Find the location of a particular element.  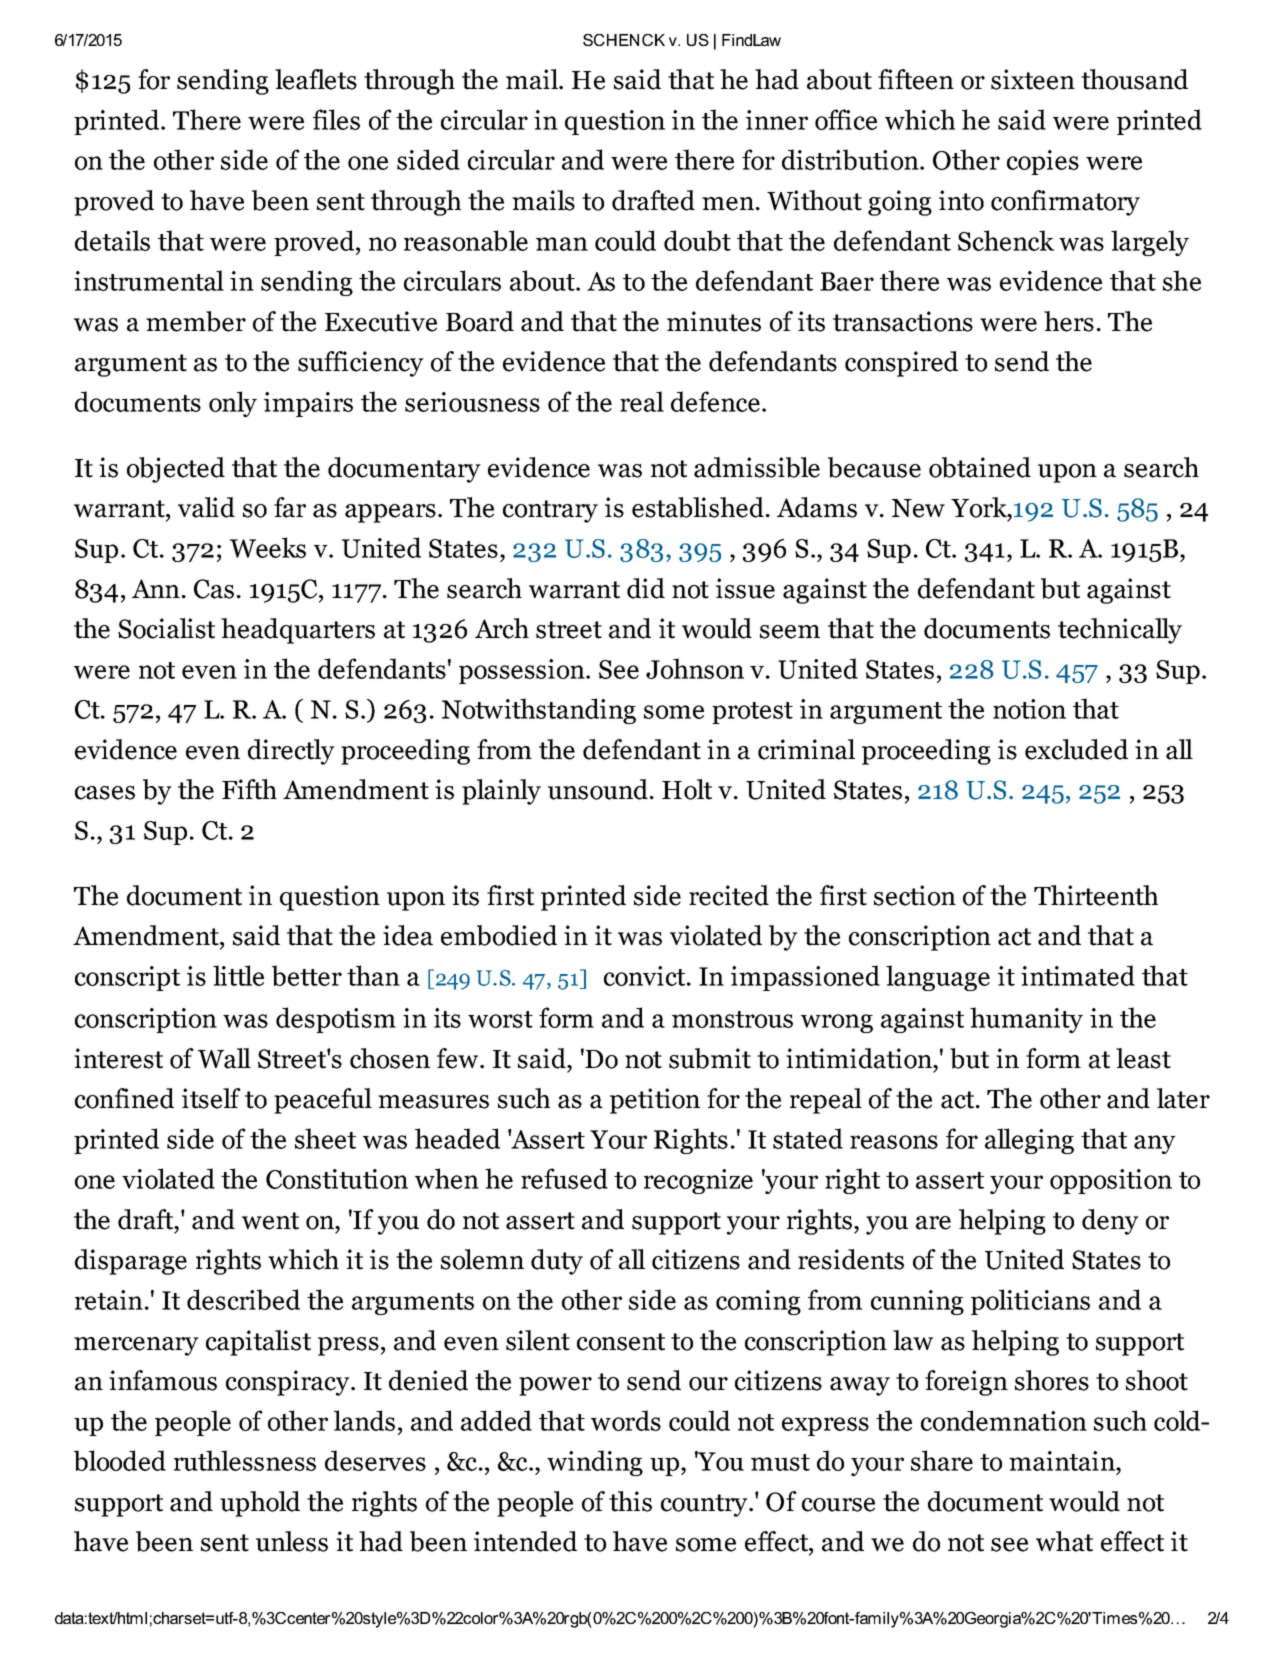

submit is located at coordinates (710, 1058).
